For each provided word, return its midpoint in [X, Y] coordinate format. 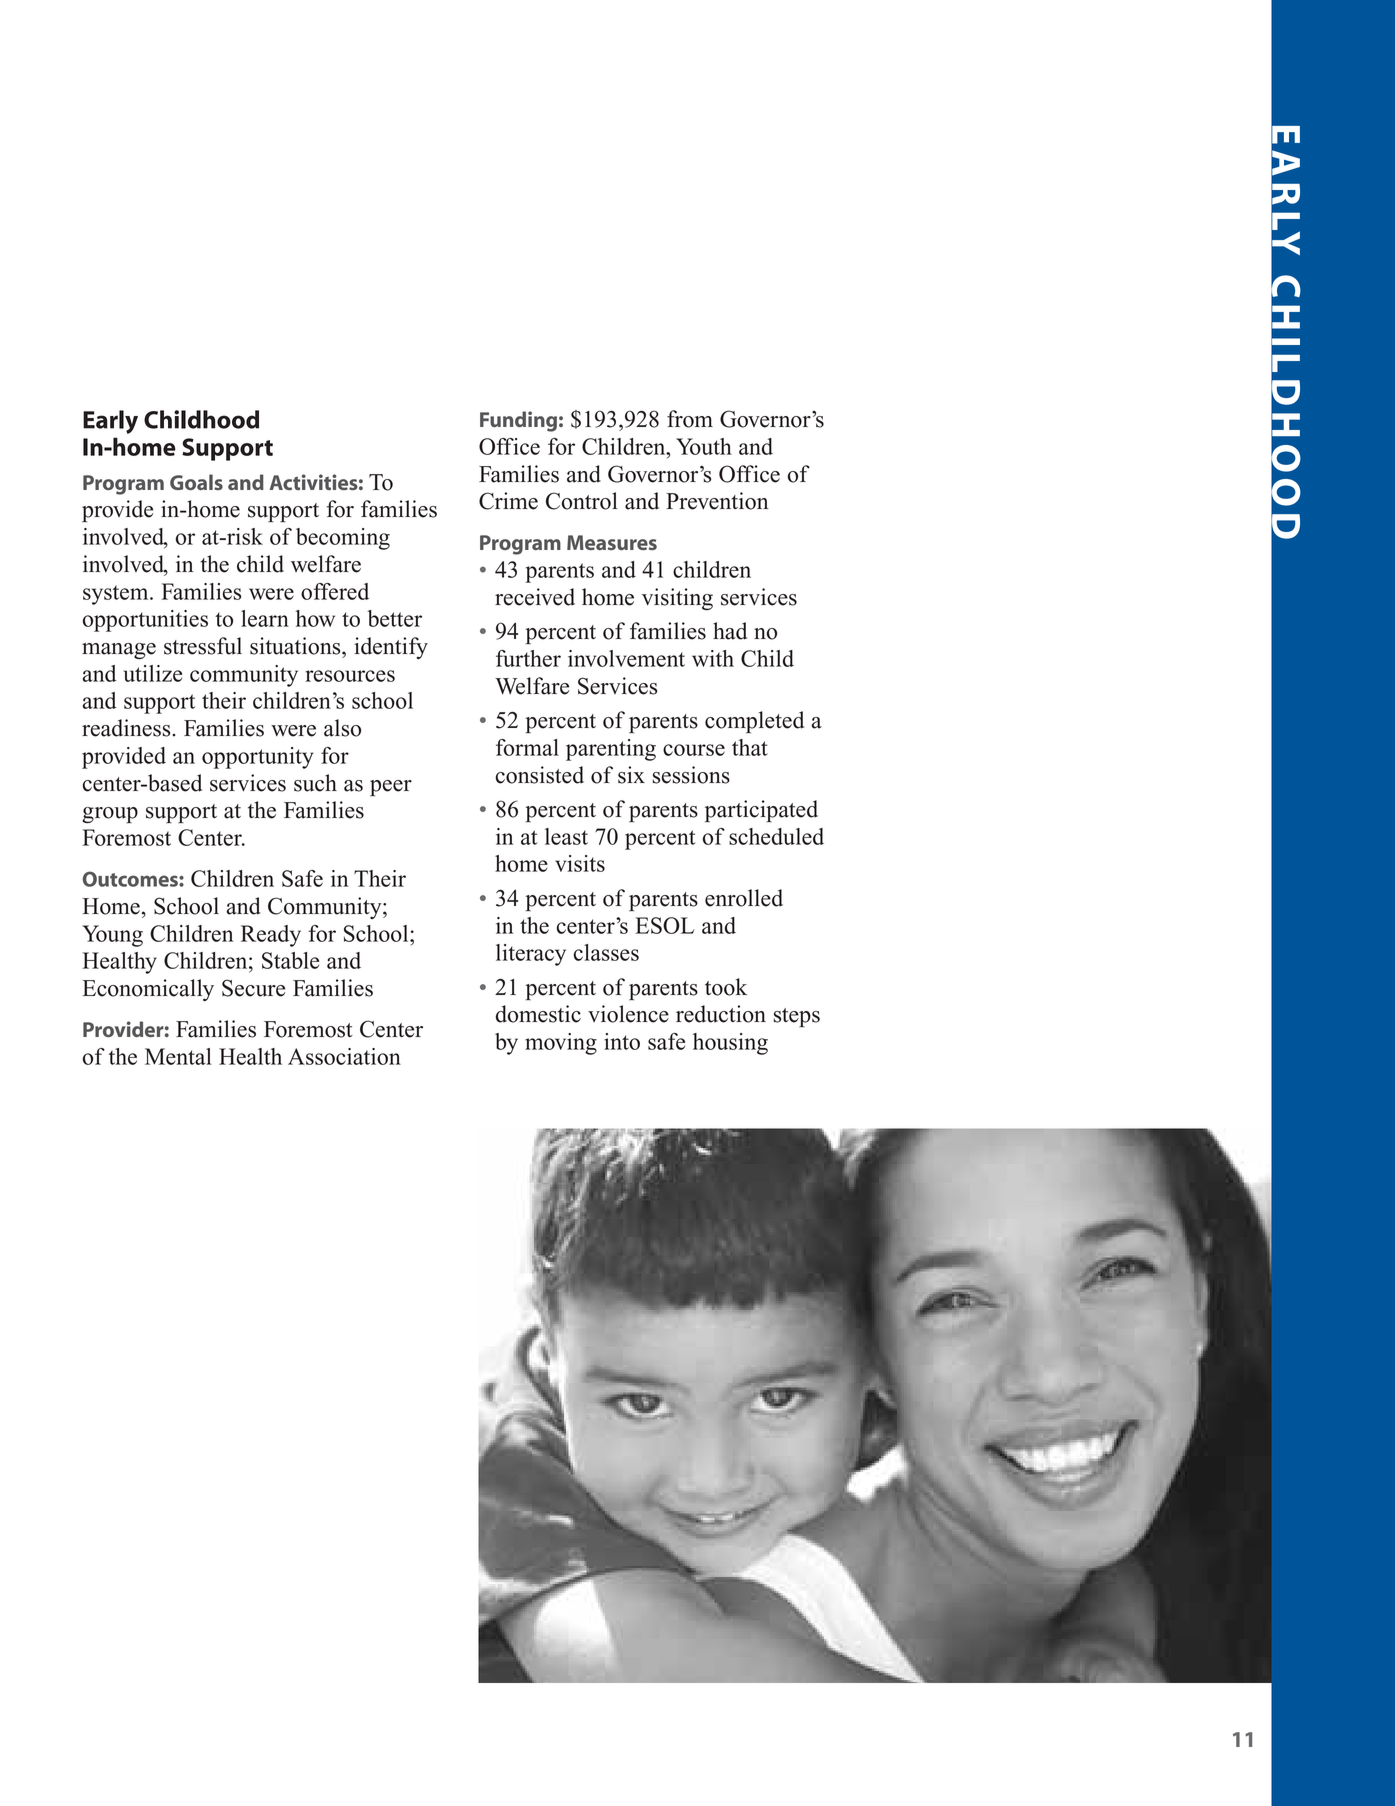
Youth [704, 446]
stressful [203, 646]
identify [391, 648]
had [730, 631]
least [566, 836]
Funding [518, 421]
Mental [178, 1056]
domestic [538, 1014]
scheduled [776, 836]
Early [110, 422]
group [110, 815]
